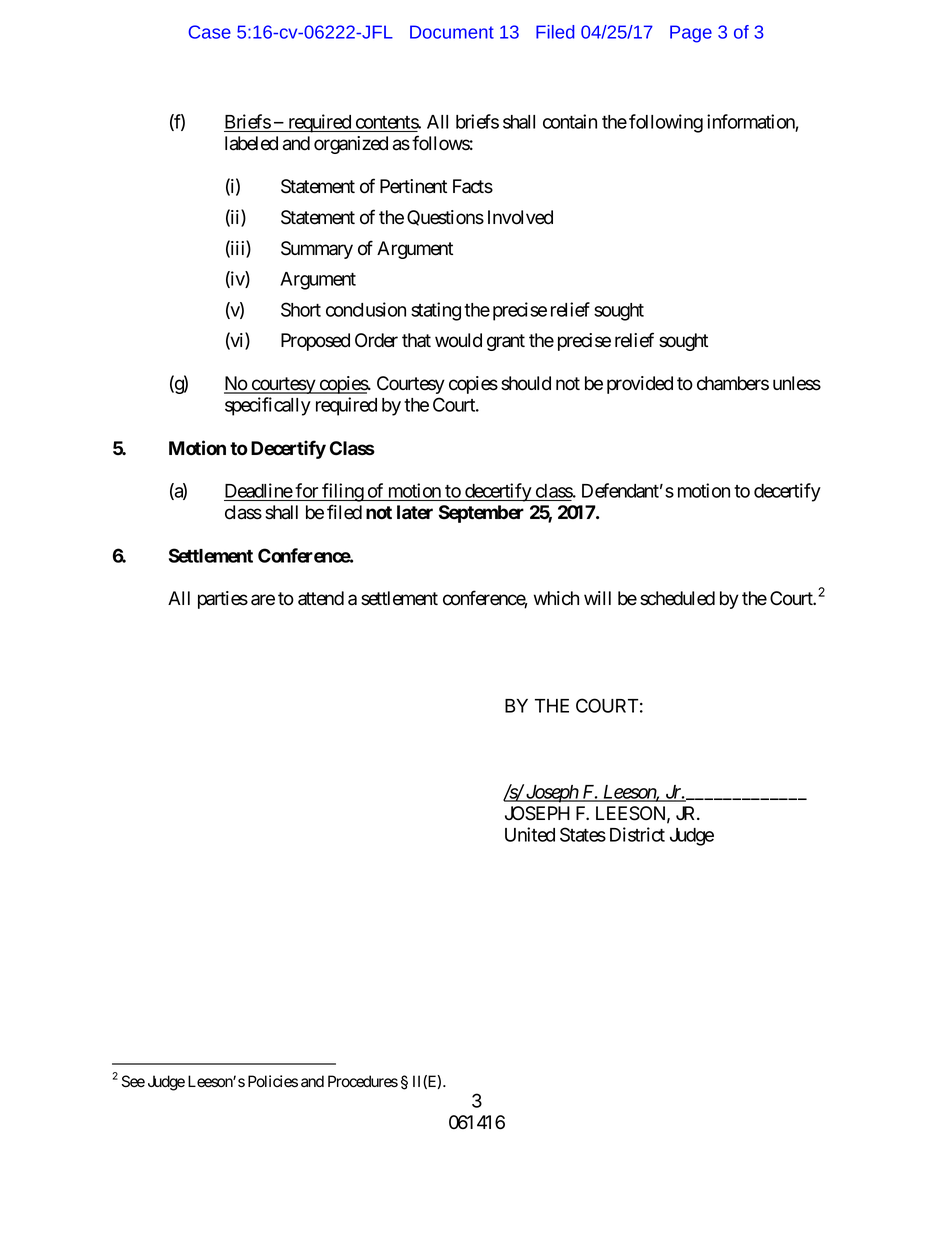 Image resolution: width=952 pixels, height=1233 pixels. I want to click on United, so click(530, 834).
